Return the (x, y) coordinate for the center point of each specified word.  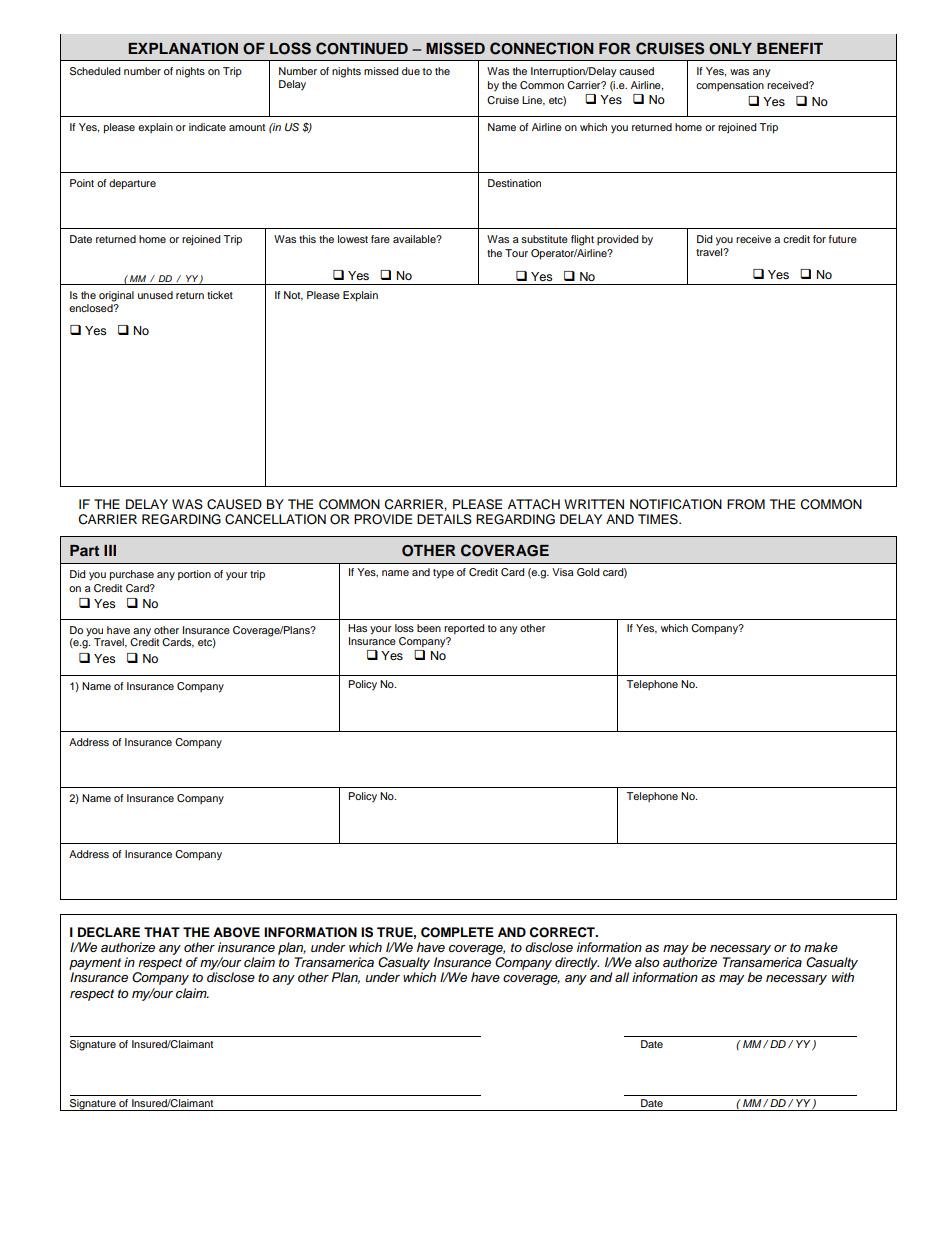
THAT (162, 932)
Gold (588, 572)
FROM (746, 504)
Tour (516, 253)
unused (155, 295)
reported (464, 629)
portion (194, 575)
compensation (730, 86)
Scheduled (95, 71)
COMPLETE (457, 932)
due (411, 71)
